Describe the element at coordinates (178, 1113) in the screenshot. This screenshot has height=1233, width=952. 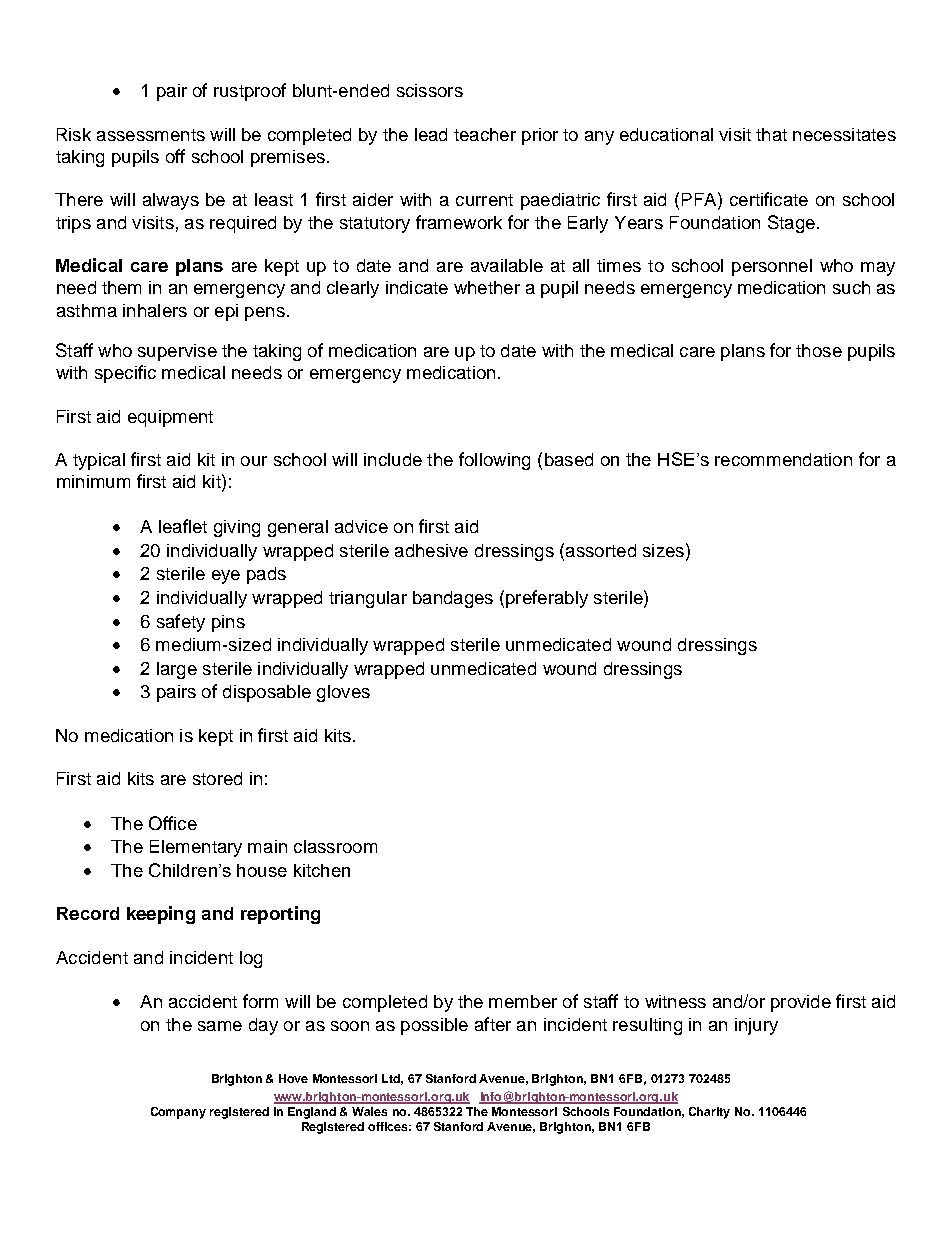
I see `Company` at that location.
